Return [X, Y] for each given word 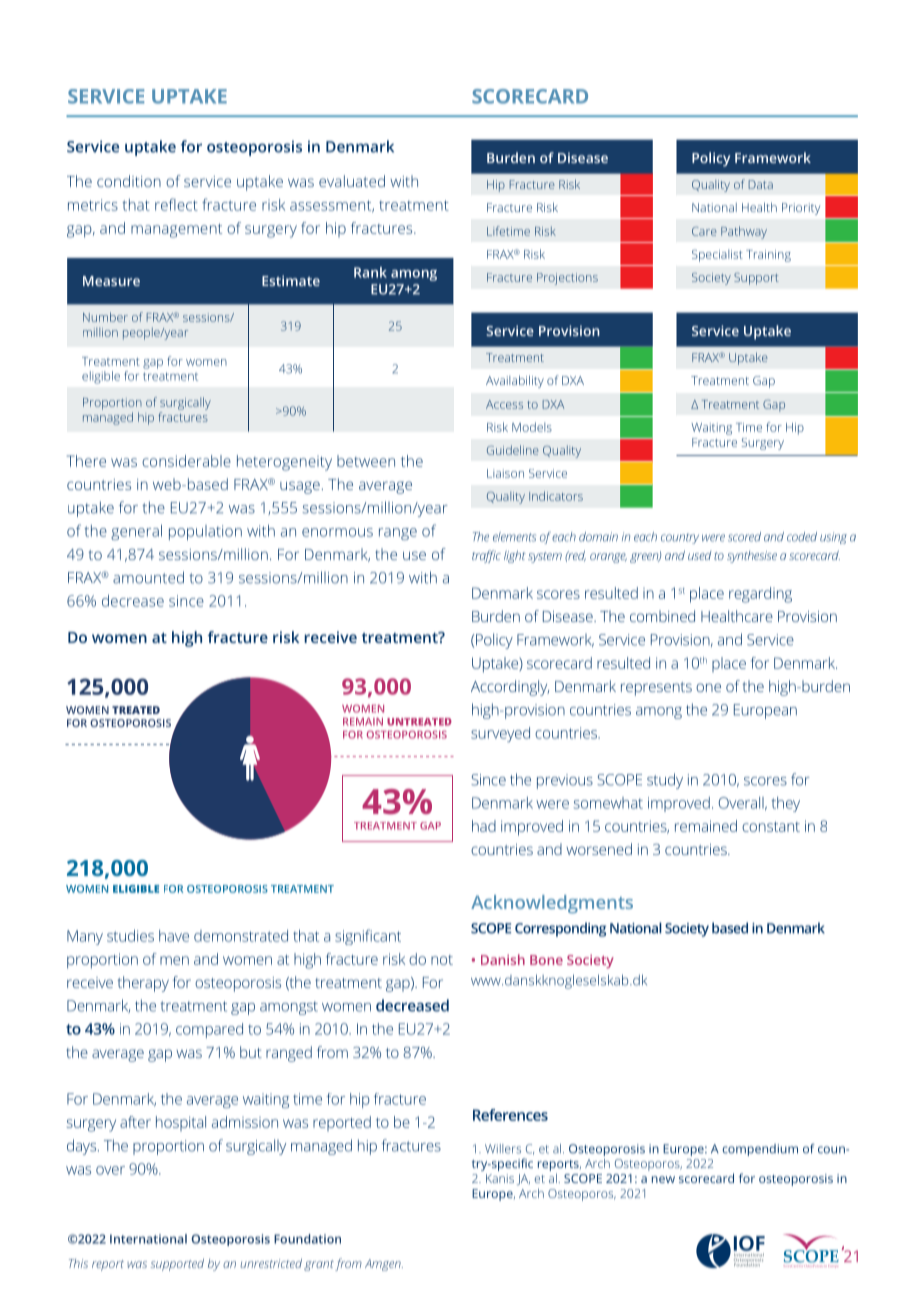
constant [771, 827]
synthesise [752, 557]
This [78, 1263]
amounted [148, 577]
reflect [176, 204]
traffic [486, 556]
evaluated [352, 181]
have [174, 936]
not [442, 960]
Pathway [744, 232]
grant [319, 1265]
